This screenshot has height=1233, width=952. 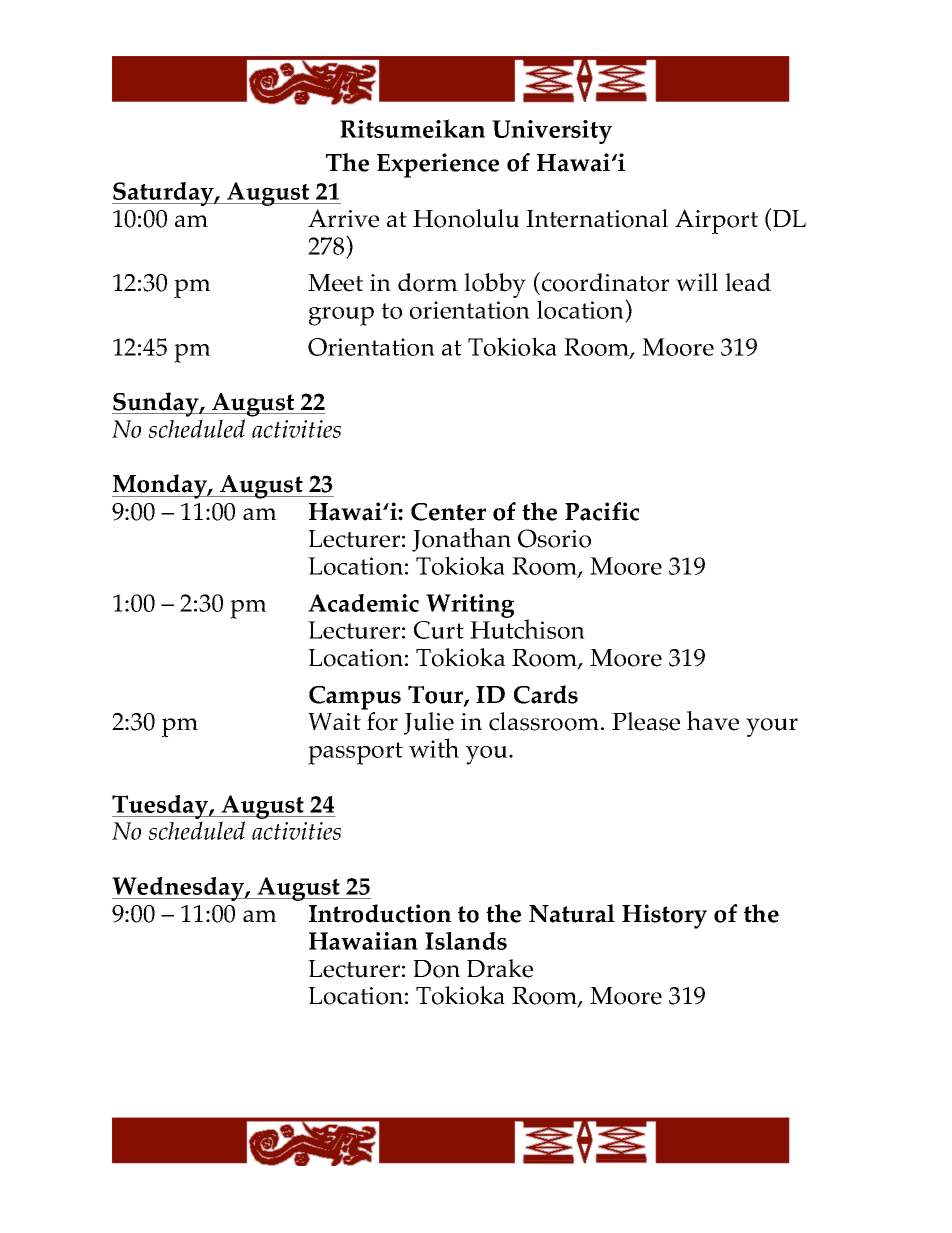 What do you see at coordinates (355, 753) in the screenshot?
I see `passport` at bounding box center [355, 753].
